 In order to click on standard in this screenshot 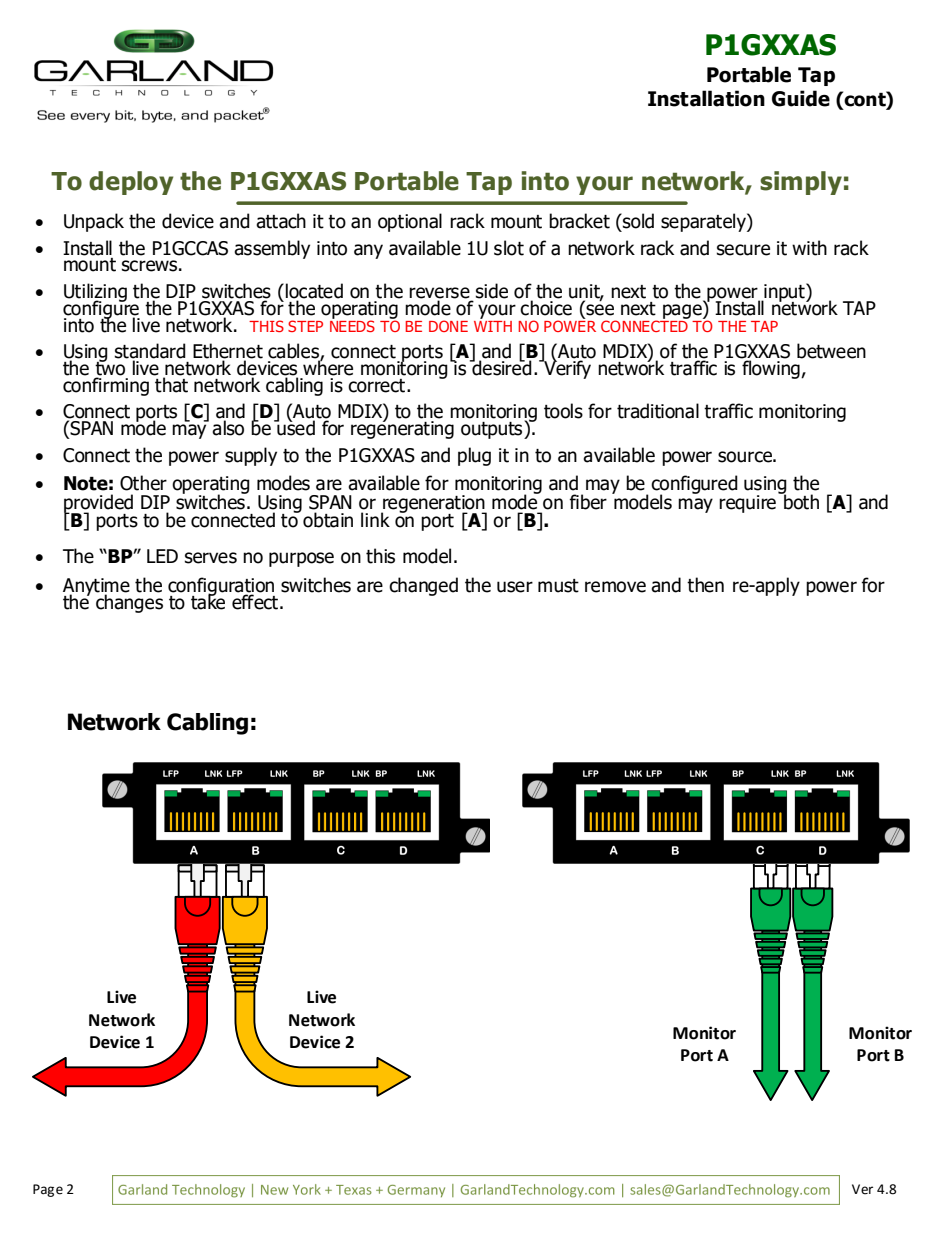, I will do `click(150, 352)`.
